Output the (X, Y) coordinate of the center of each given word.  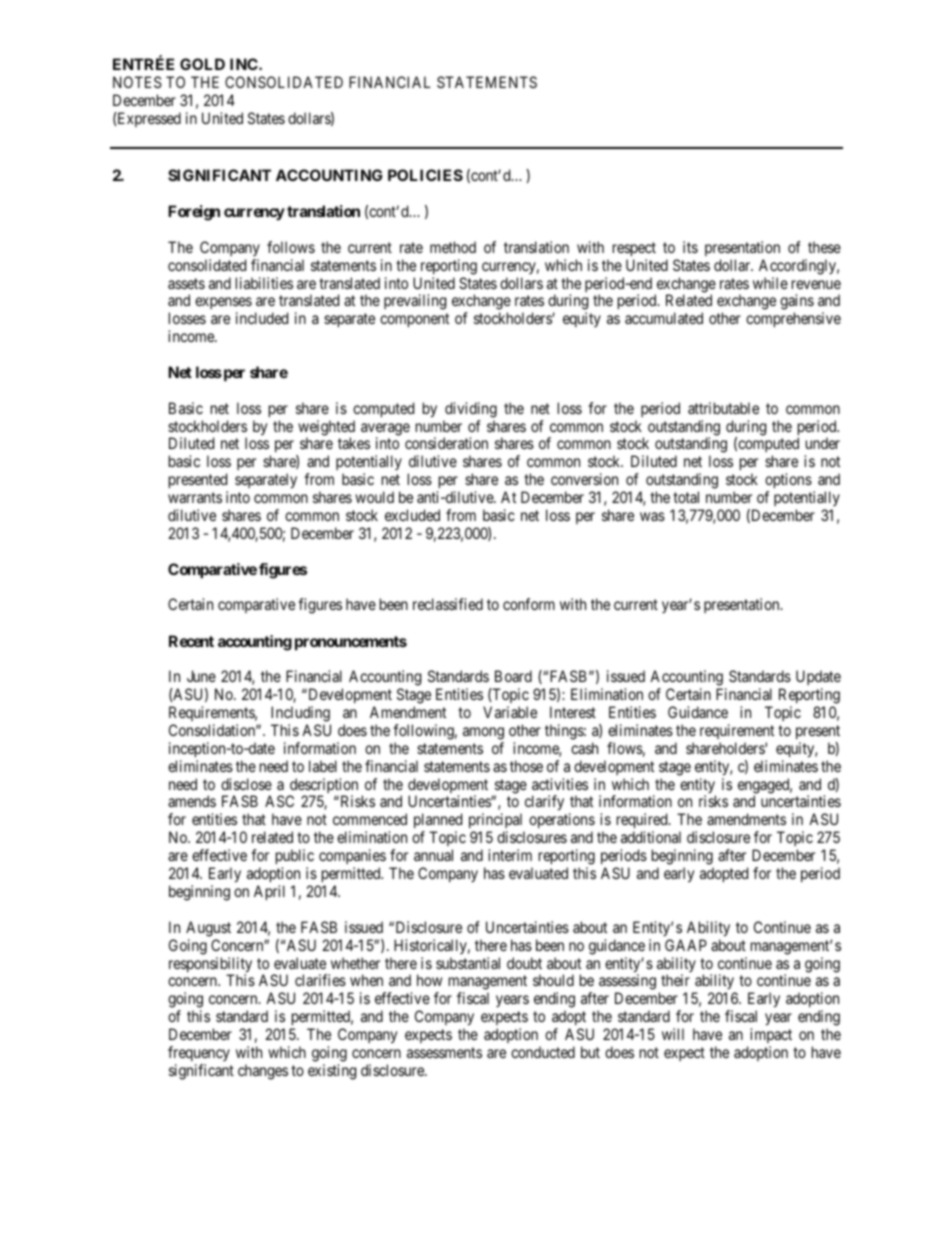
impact (771, 1037)
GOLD (202, 64)
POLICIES (425, 175)
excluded (412, 515)
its (690, 247)
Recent (191, 641)
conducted (543, 1052)
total (686, 497)
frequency (199, 1053)
